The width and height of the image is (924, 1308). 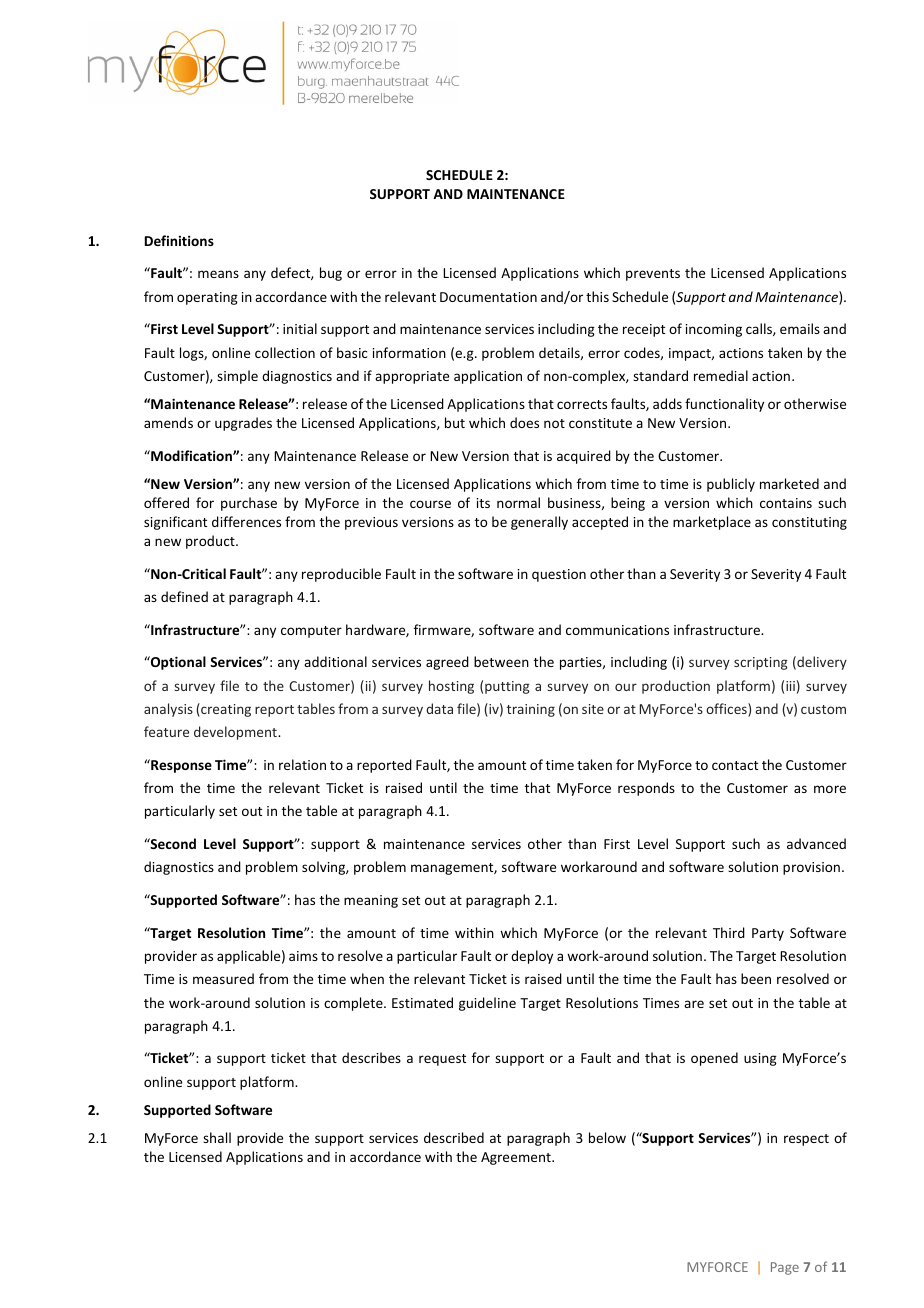 I want to click on shall, so click(x=217, y=1137).
